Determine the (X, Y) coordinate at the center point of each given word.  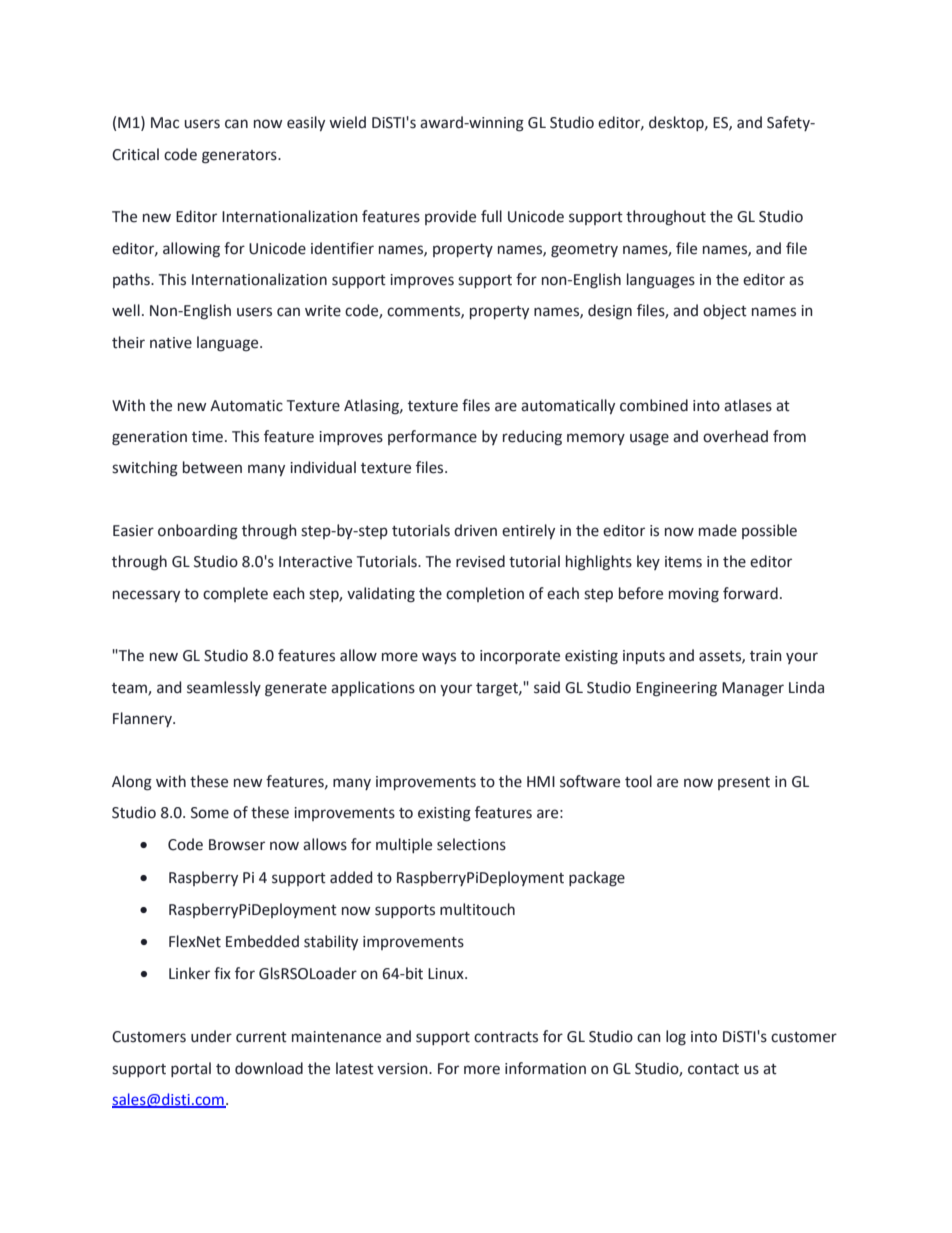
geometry (584, 251)
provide (450, 217)
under (211, 1036)
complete (235, 594)
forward (750, 593)
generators (240, 157)
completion (485, 594)
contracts (506, 1037)
